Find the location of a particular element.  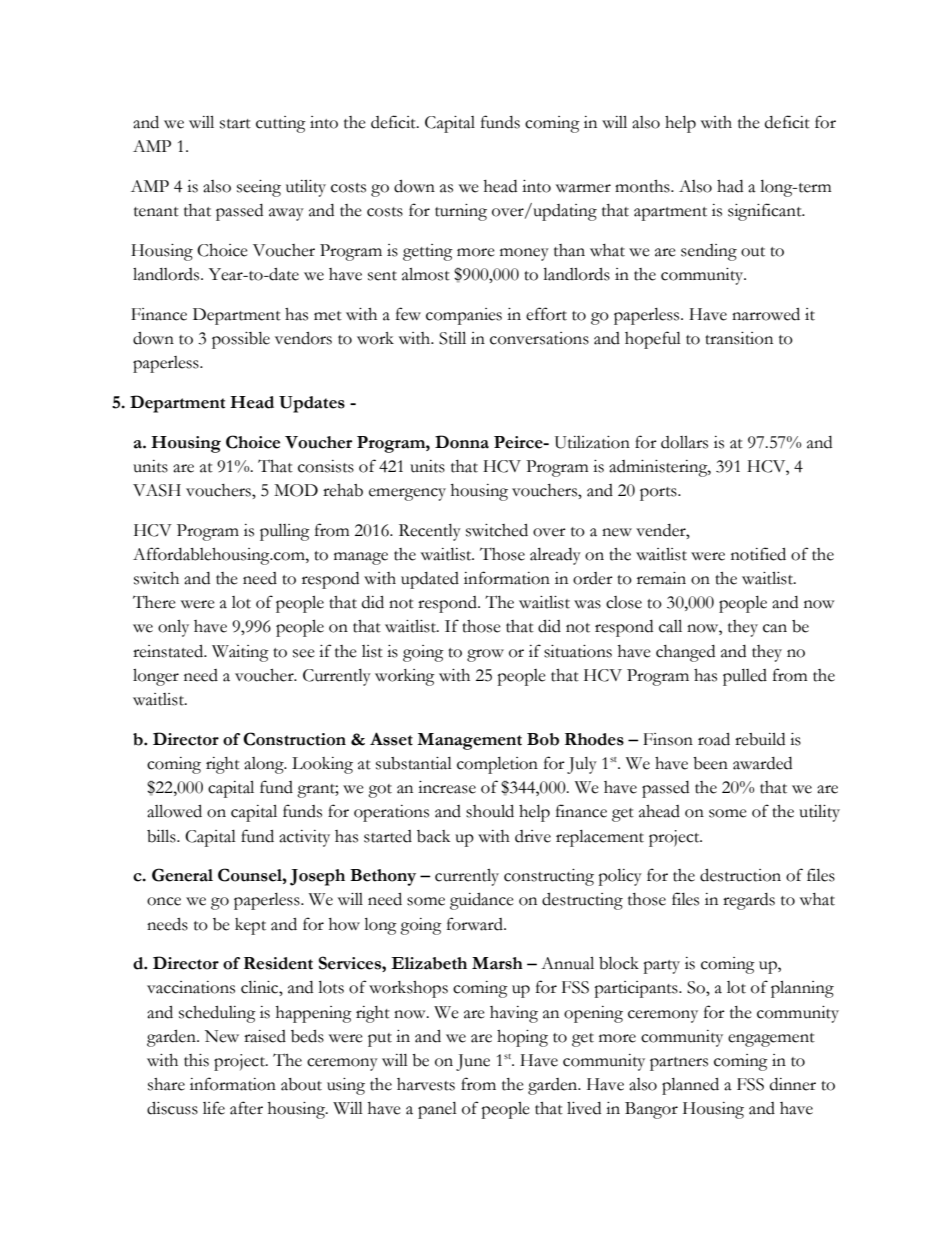

kept is located at coordinates (250, 926).
